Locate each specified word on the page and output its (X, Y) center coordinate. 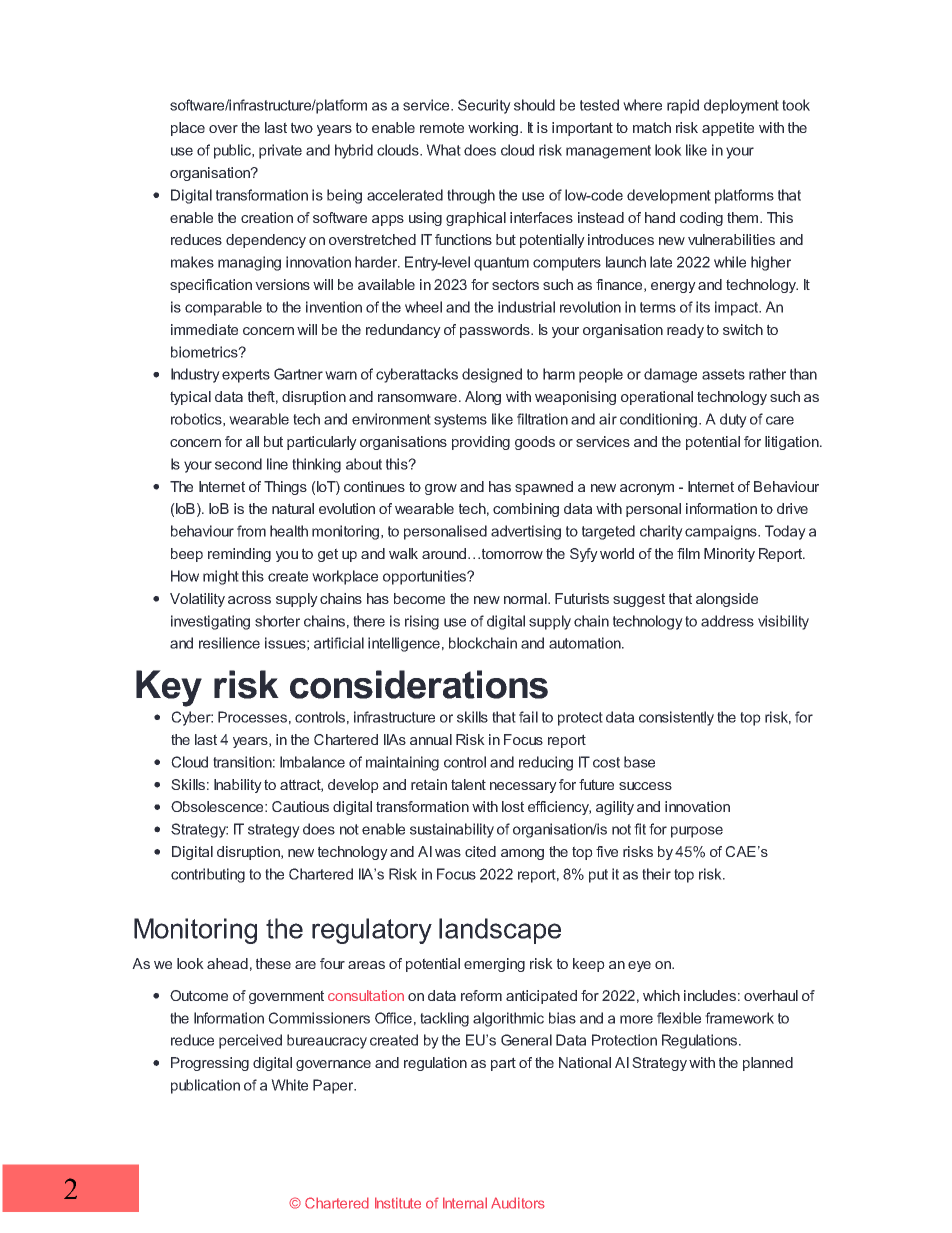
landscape (500, 931)
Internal (465, 1203)
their (656, 874)
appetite (728, 129)
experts (246, 376)
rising (422, 622)
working (493, 129)
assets (723, 374)
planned (768, 1064)
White (289, 1085)
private (280, 151)
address (727, 621)
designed (492, 375)
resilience (229, 643)
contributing (208, 875)
